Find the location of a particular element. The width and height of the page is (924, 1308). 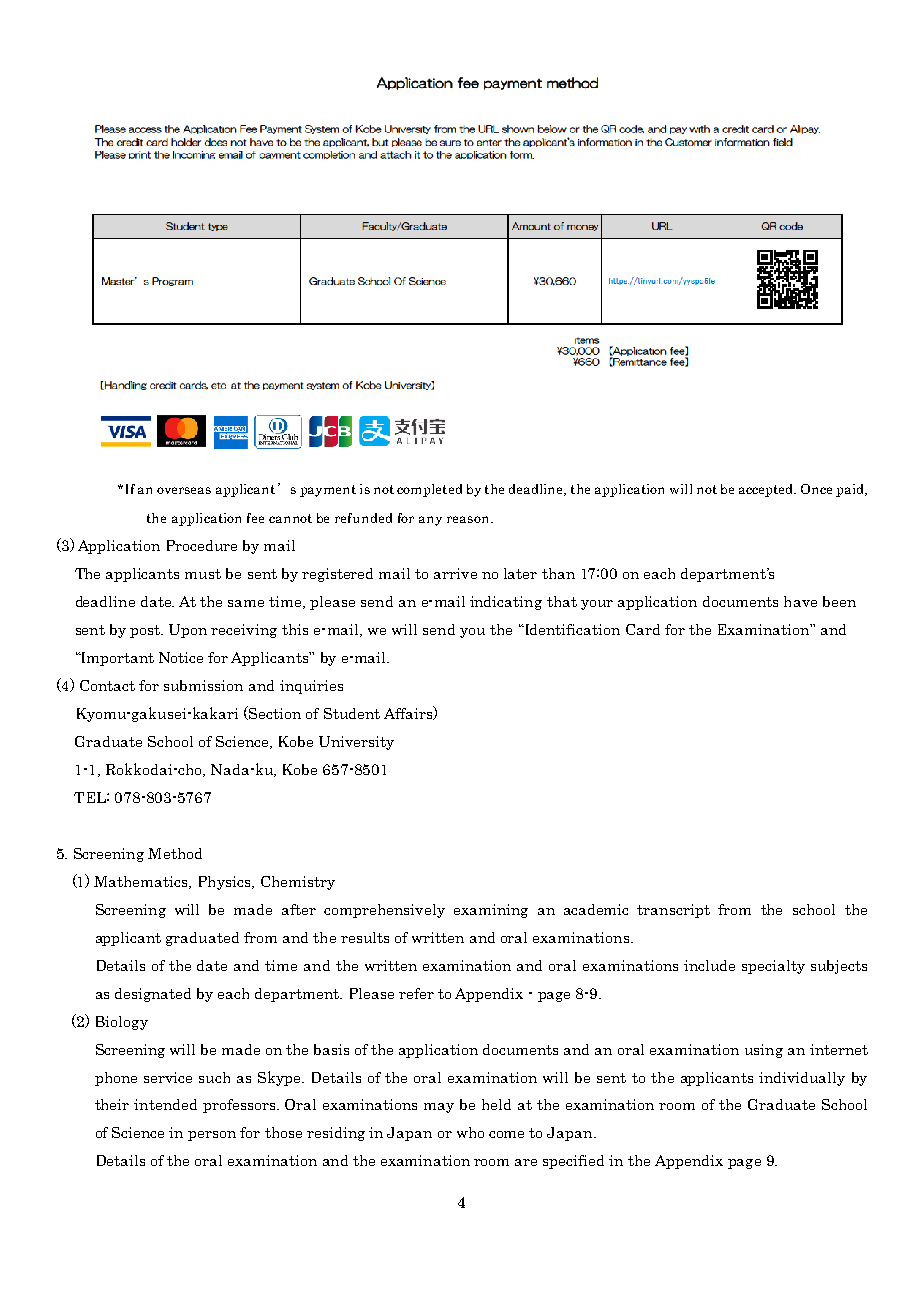

specialty is located at coordinates (773, 967).
